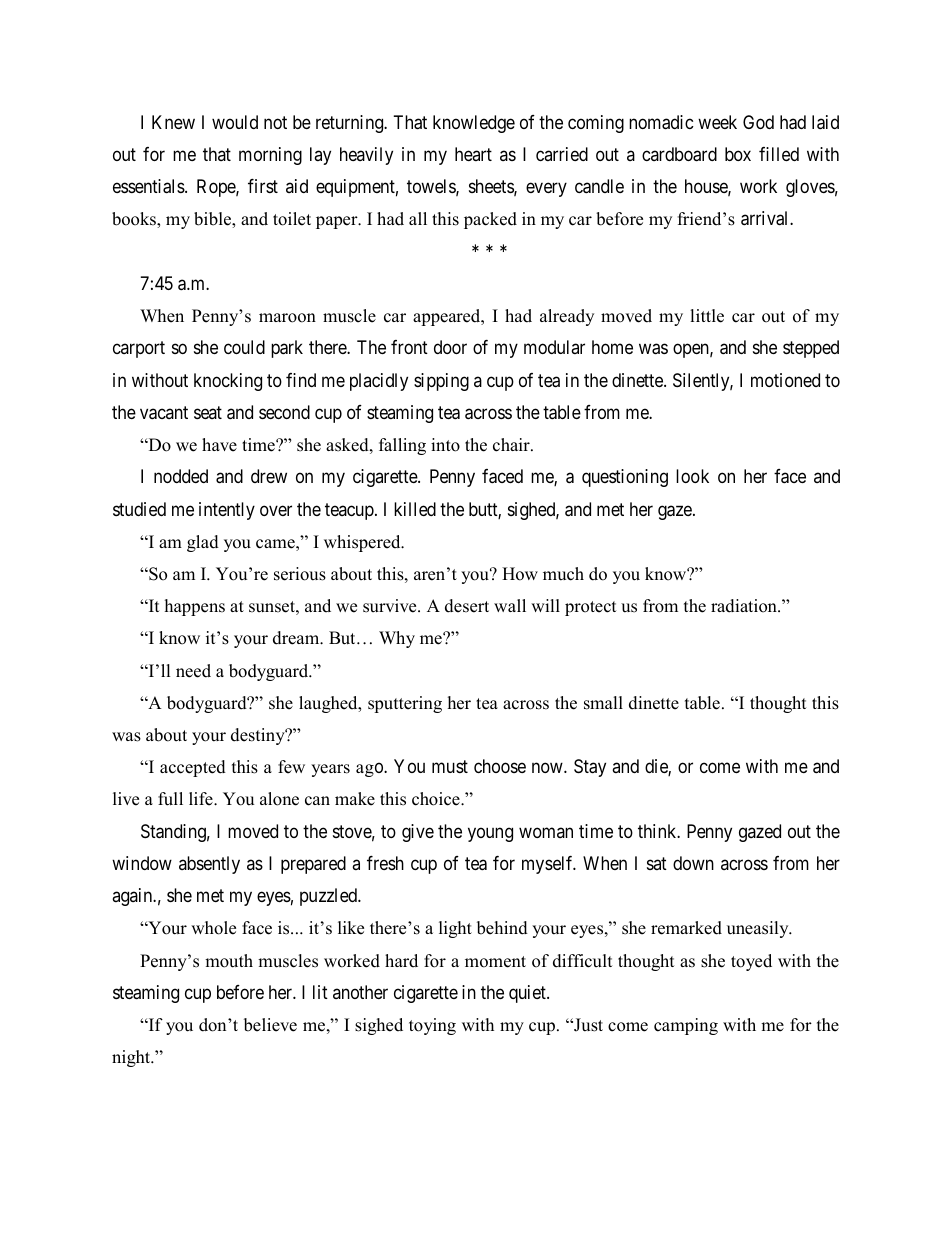 Image resolution: width=952 pixels, height=1233 pixels. Describe the element at coordinates (603, 703) in the image. I see `small` at that location.
